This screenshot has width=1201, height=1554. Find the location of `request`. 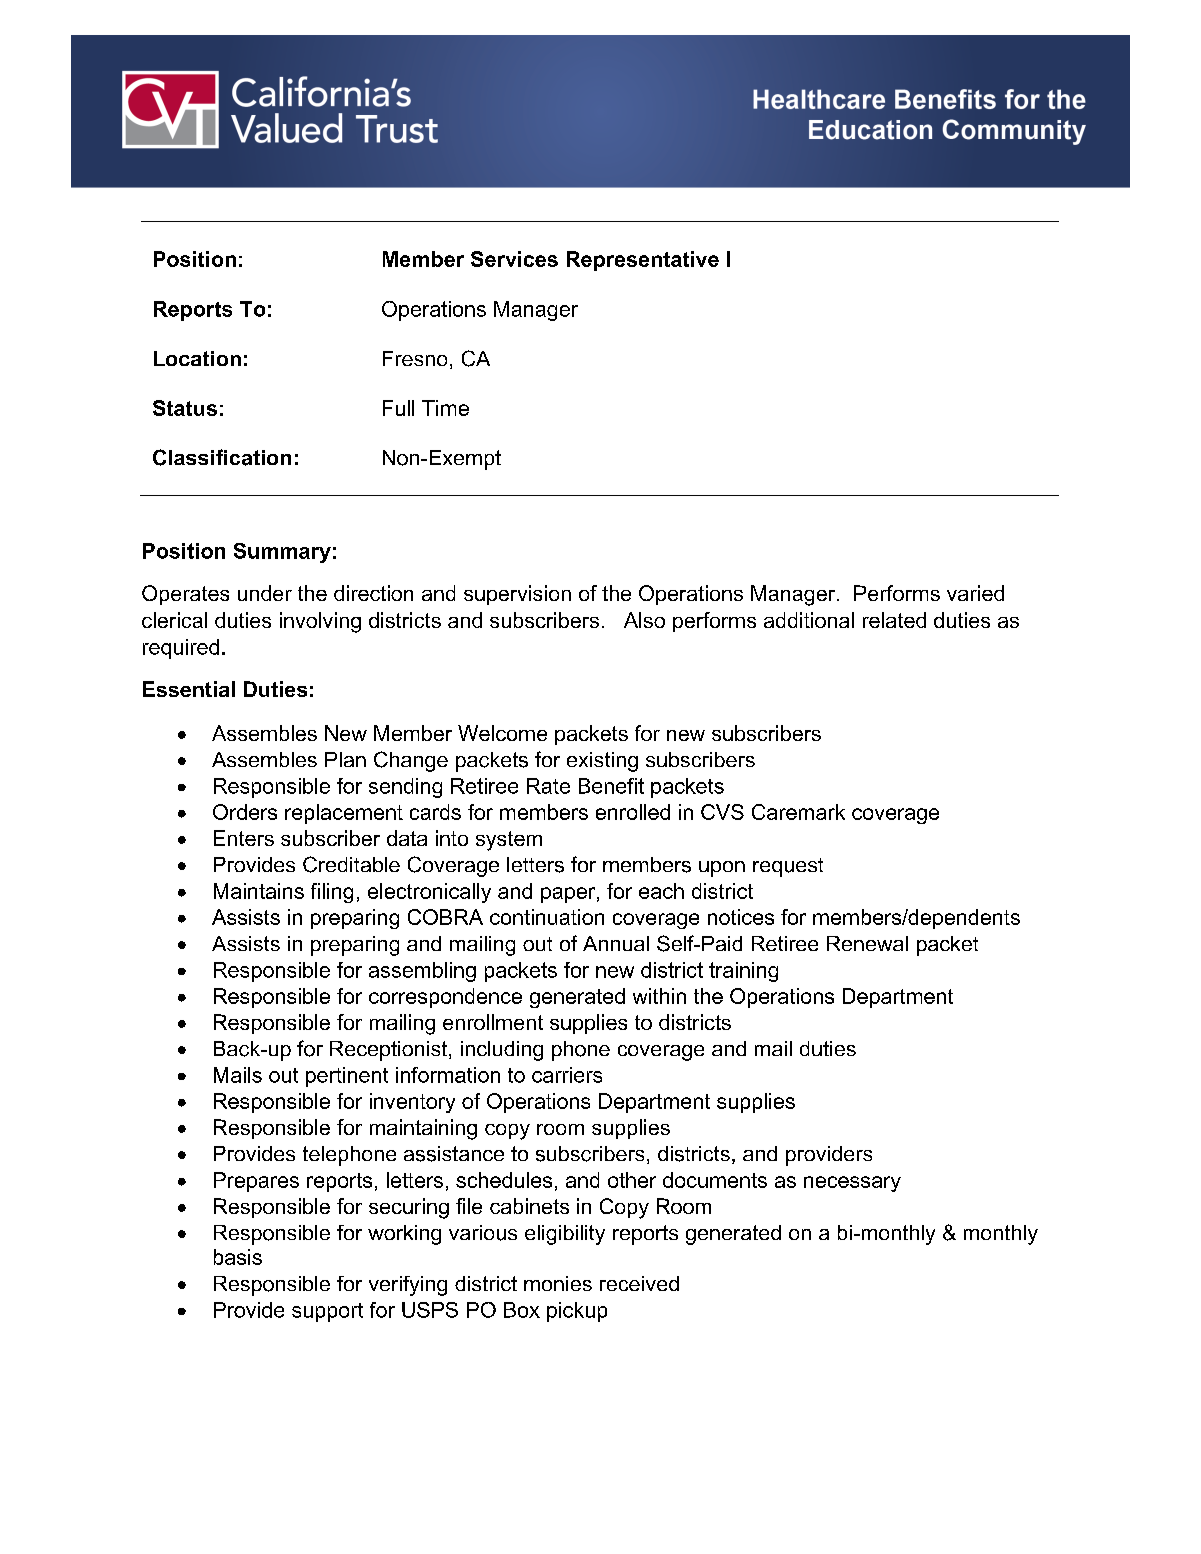

request is located at coordinates (788, 867).
